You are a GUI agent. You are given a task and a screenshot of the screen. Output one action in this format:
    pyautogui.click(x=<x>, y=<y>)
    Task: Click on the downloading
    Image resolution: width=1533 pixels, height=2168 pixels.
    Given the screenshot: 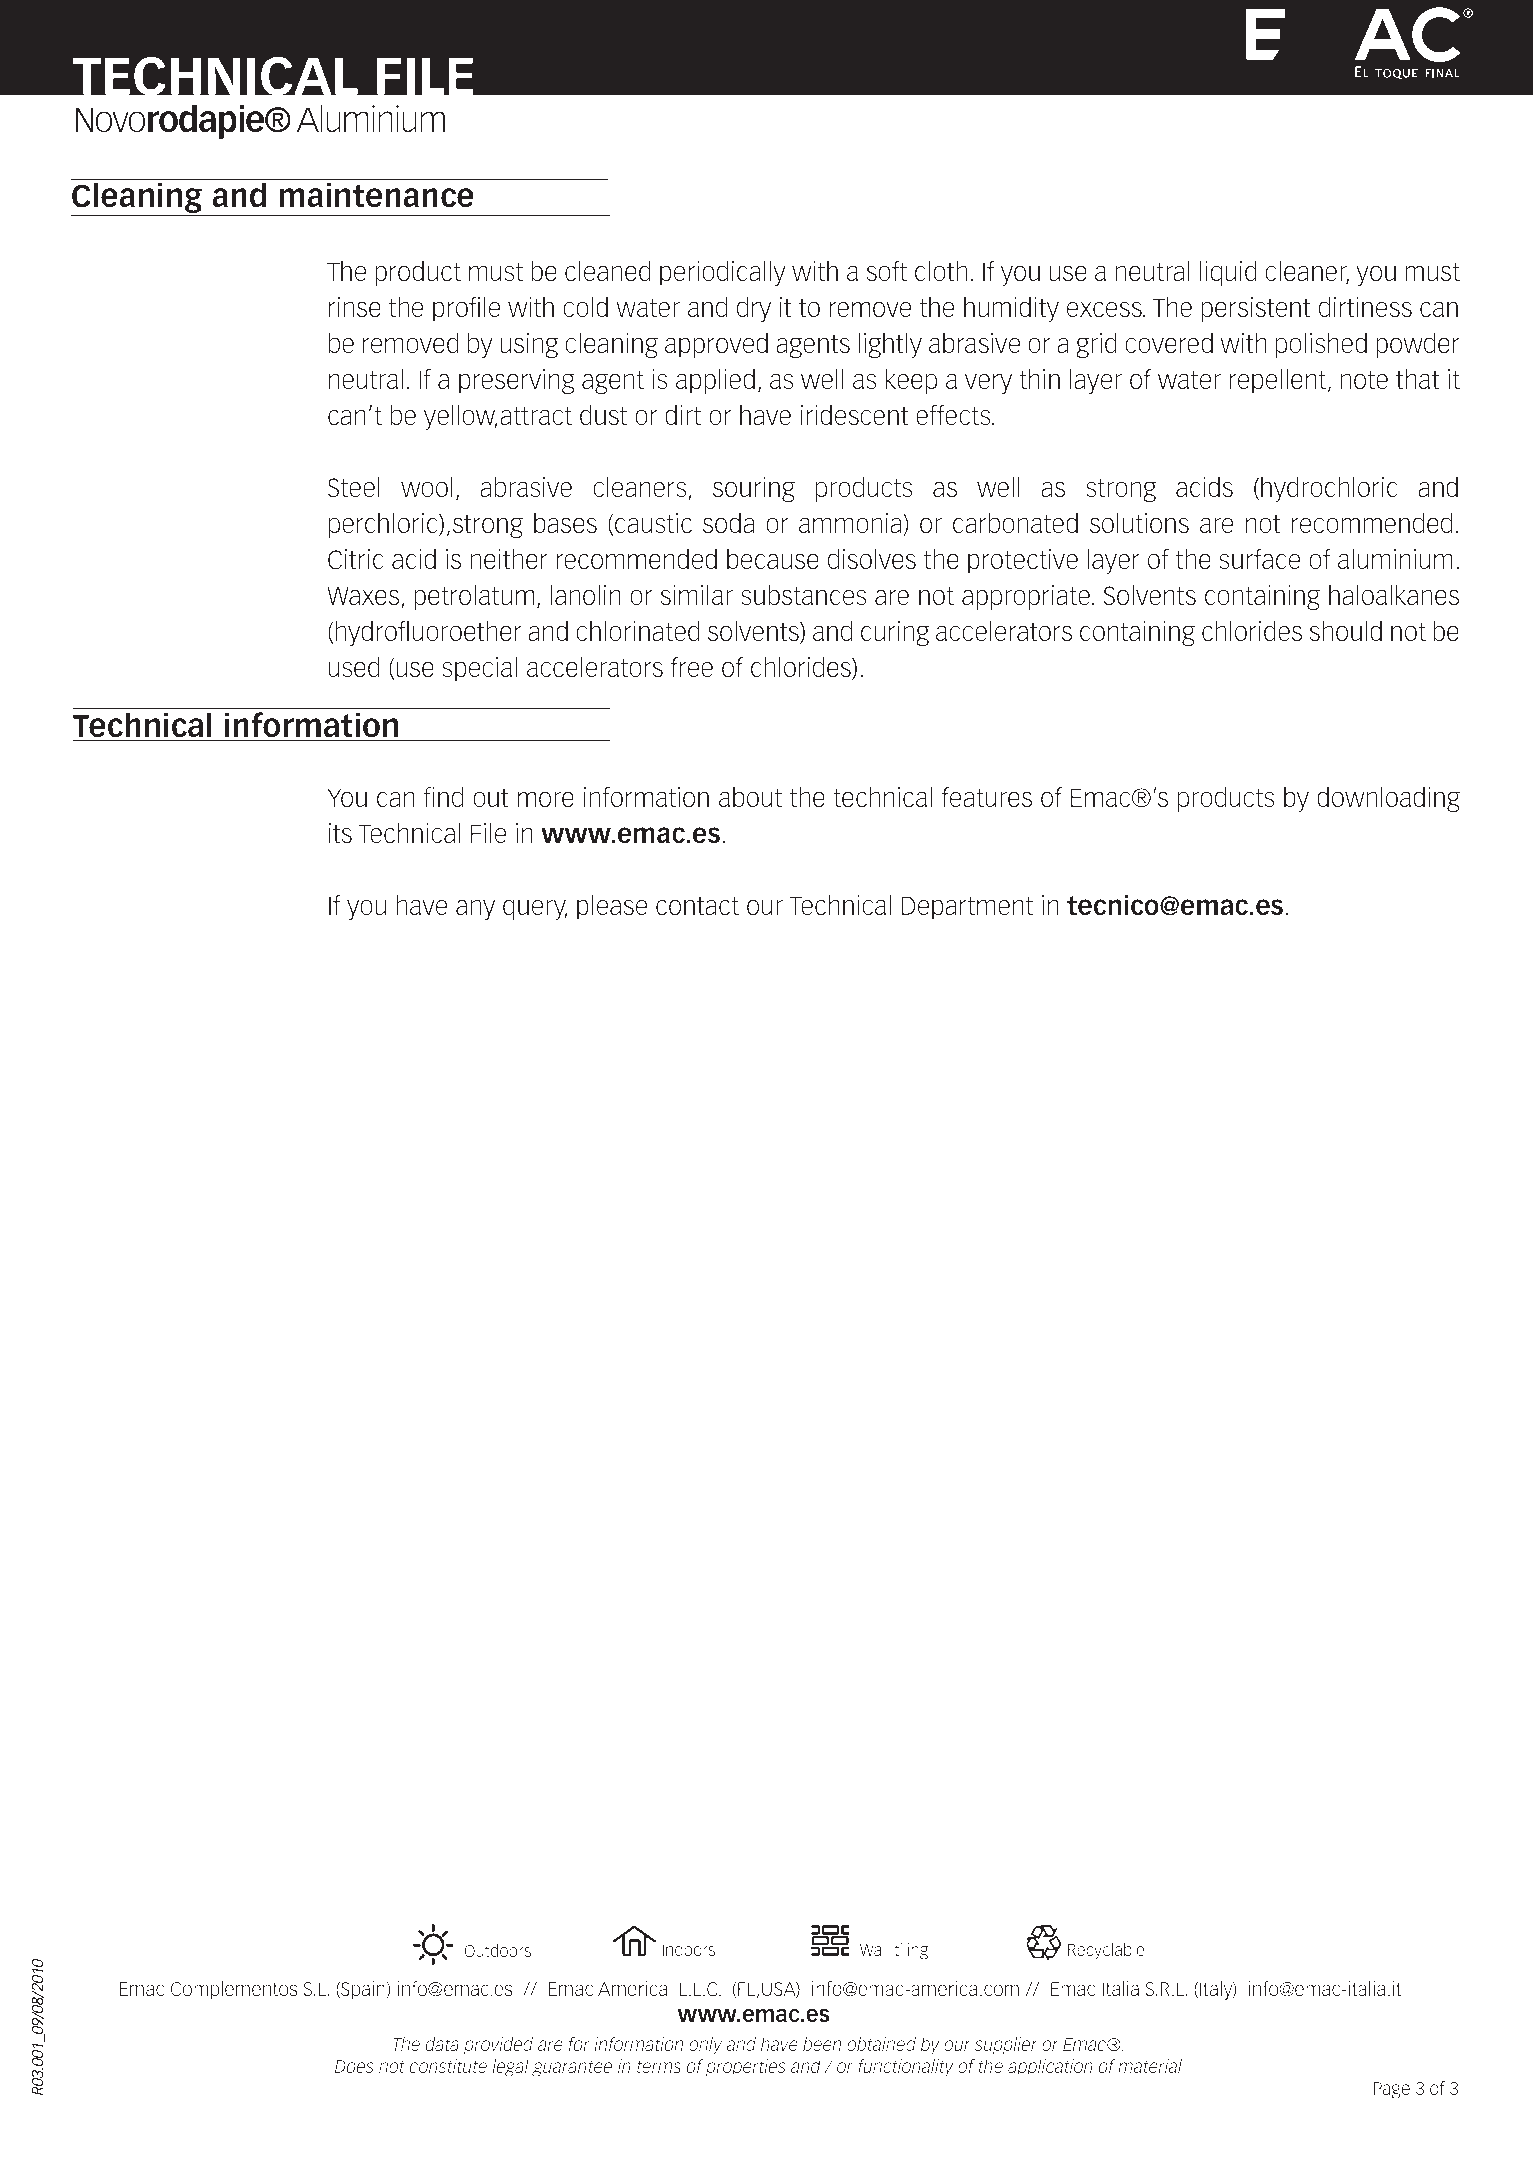 What is the action you would take?
    pyautogui.click(x=1388, y=799)
